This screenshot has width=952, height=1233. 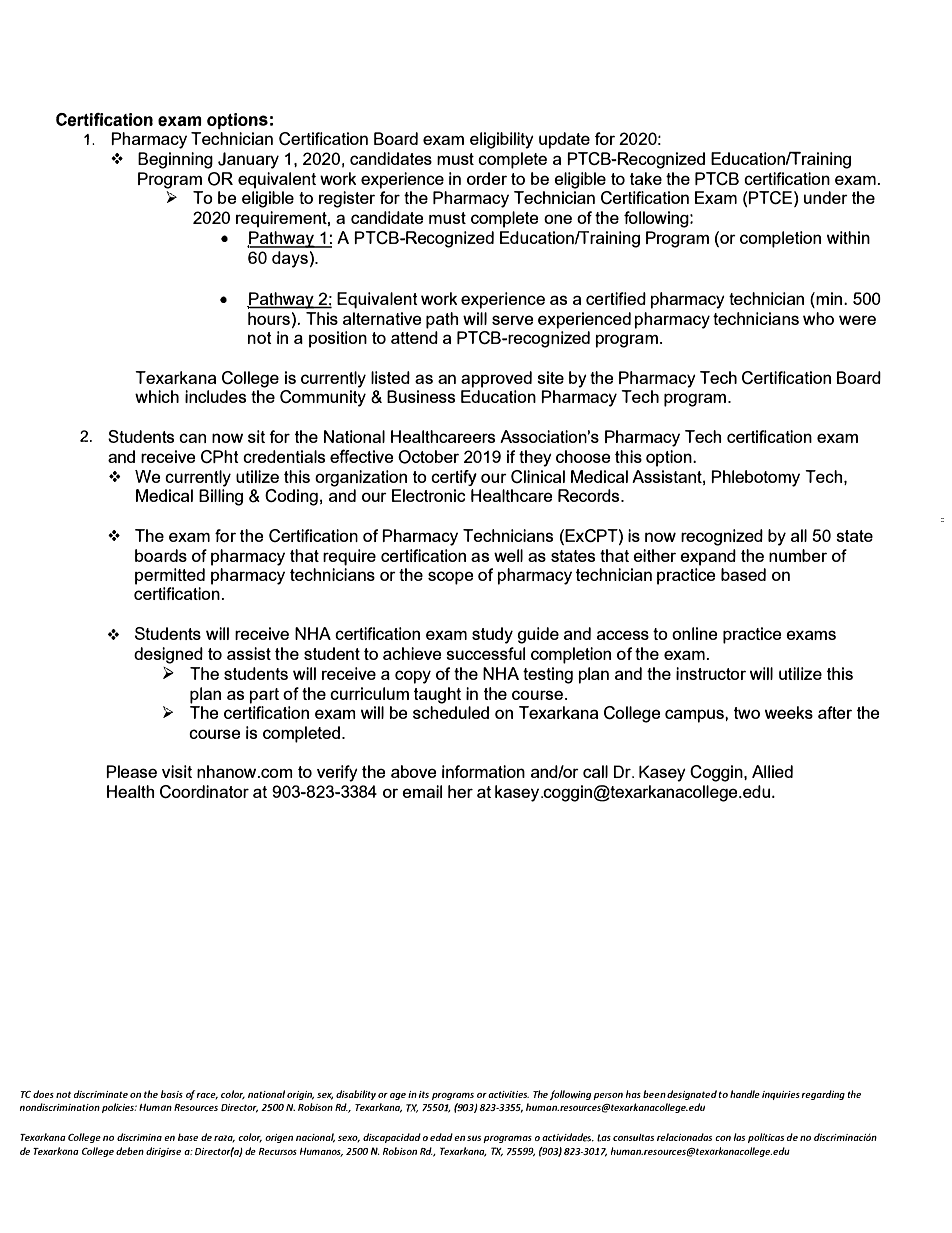 What do you see at coordinates (175, 160) in the screenshot?
I see `Beginning` at bounding box center [175, 160].
